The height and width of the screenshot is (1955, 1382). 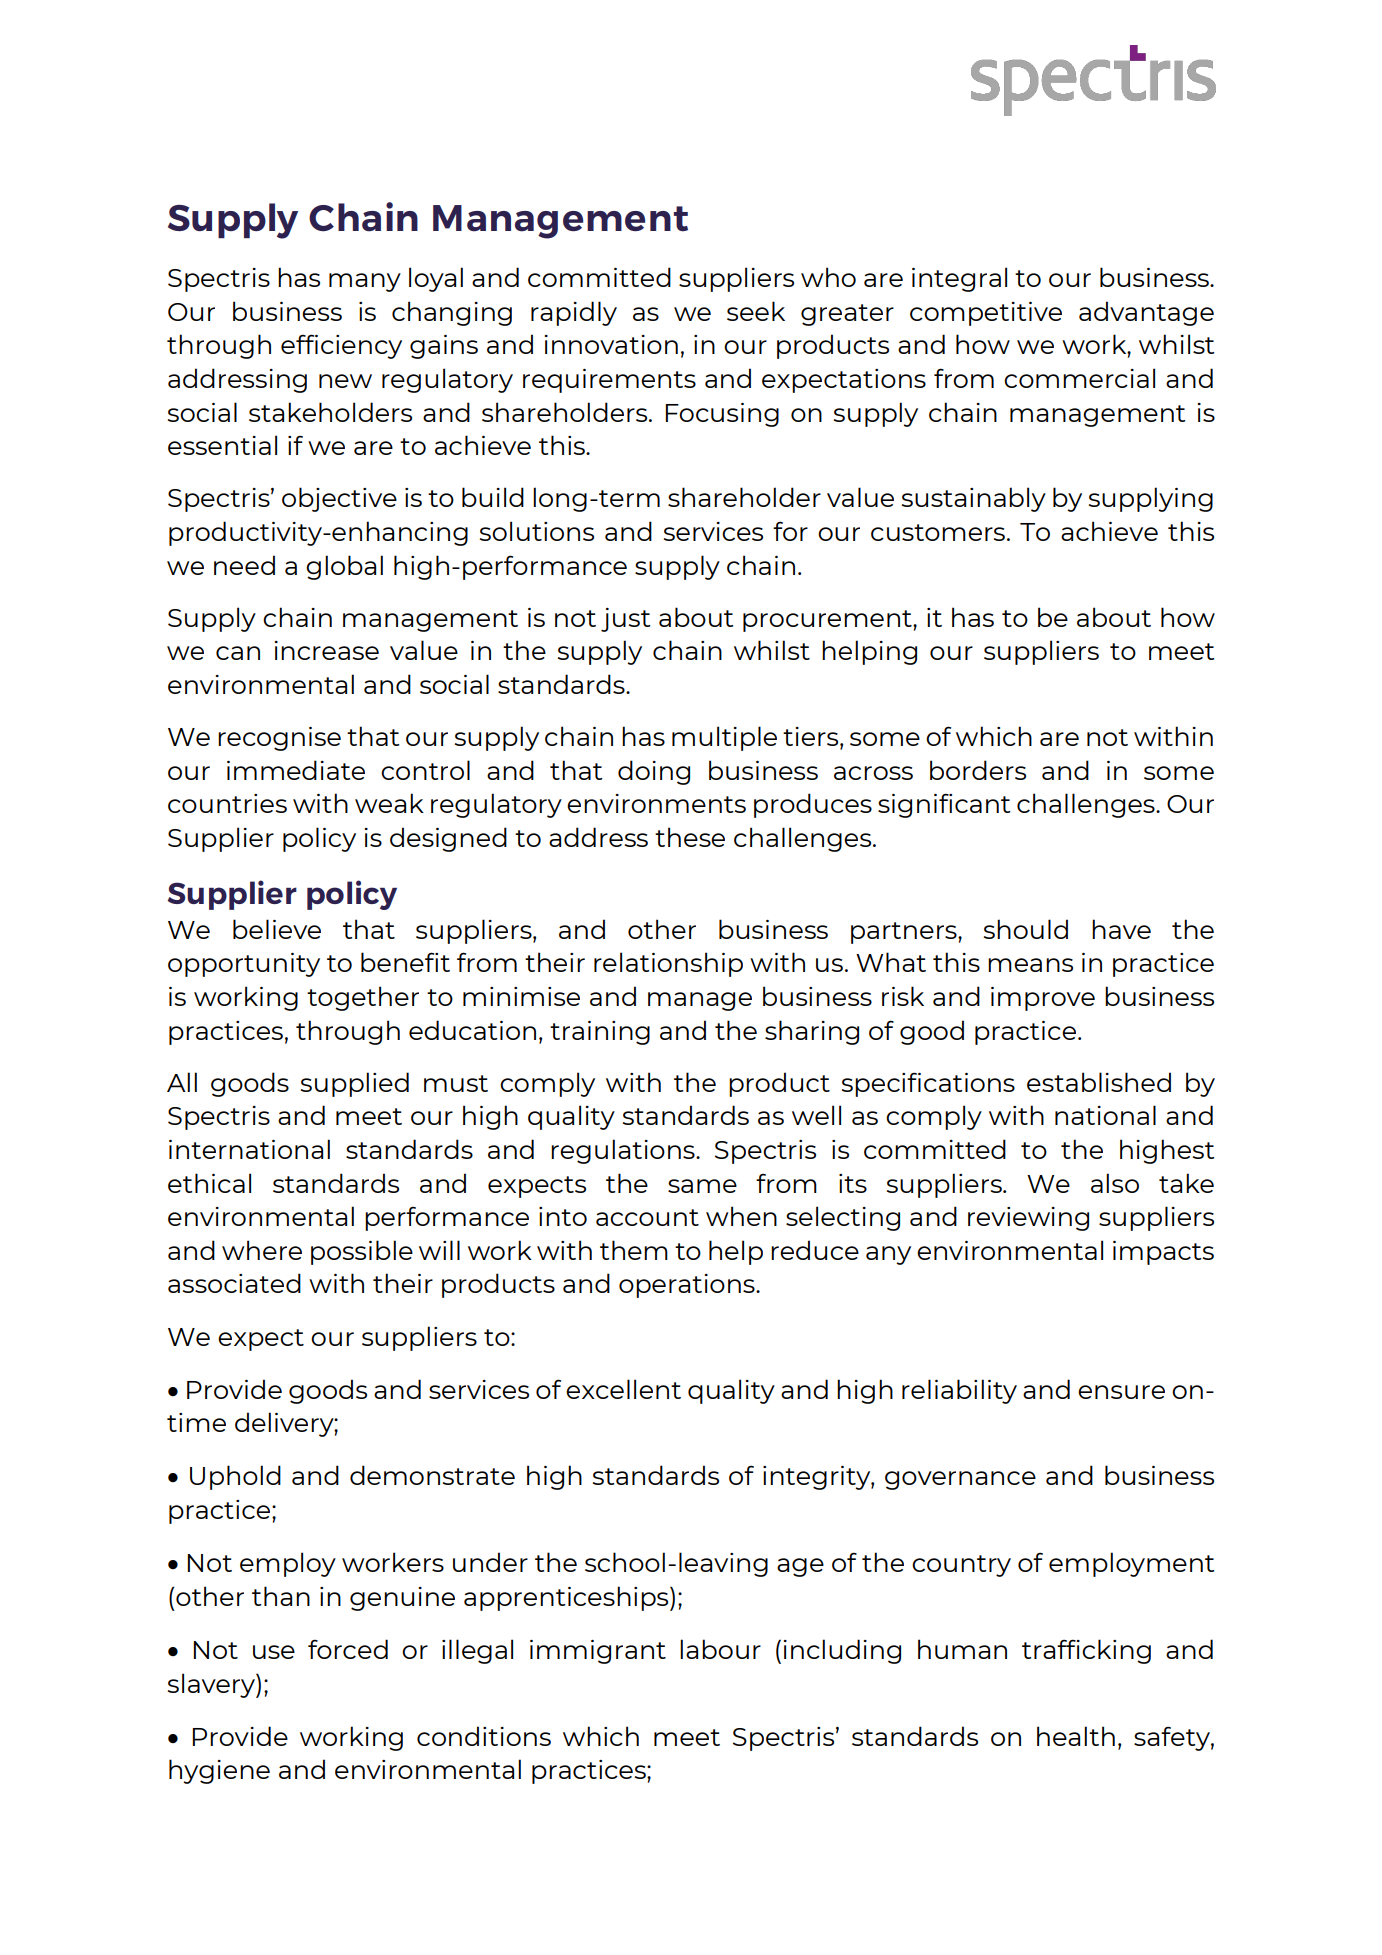 What do you see at coordinates (1076, 1736) in the screenshot?
I see `health` at bounding box center [1076, 1736].
